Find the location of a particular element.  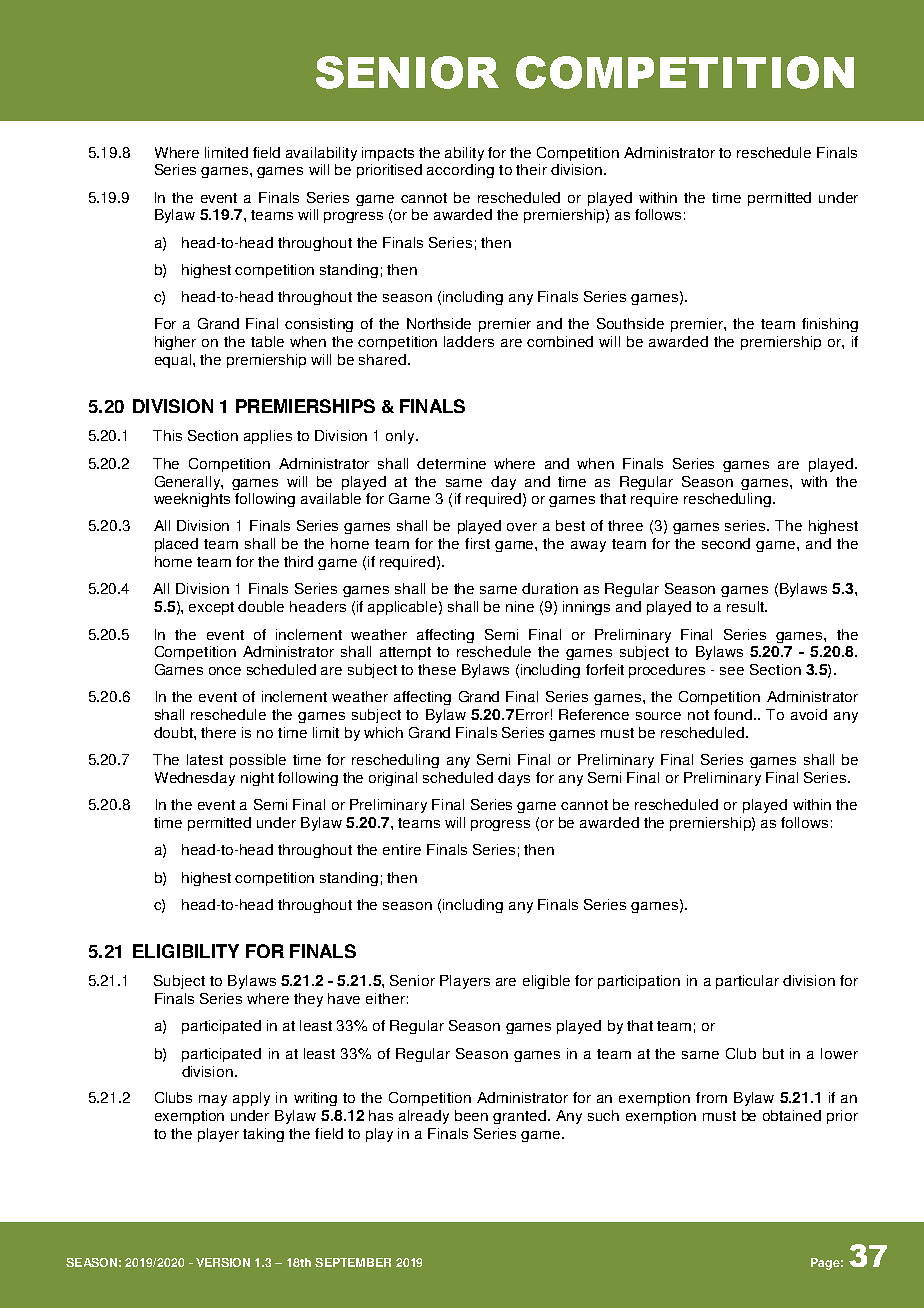

particular is located at coordinates (747, 982).
